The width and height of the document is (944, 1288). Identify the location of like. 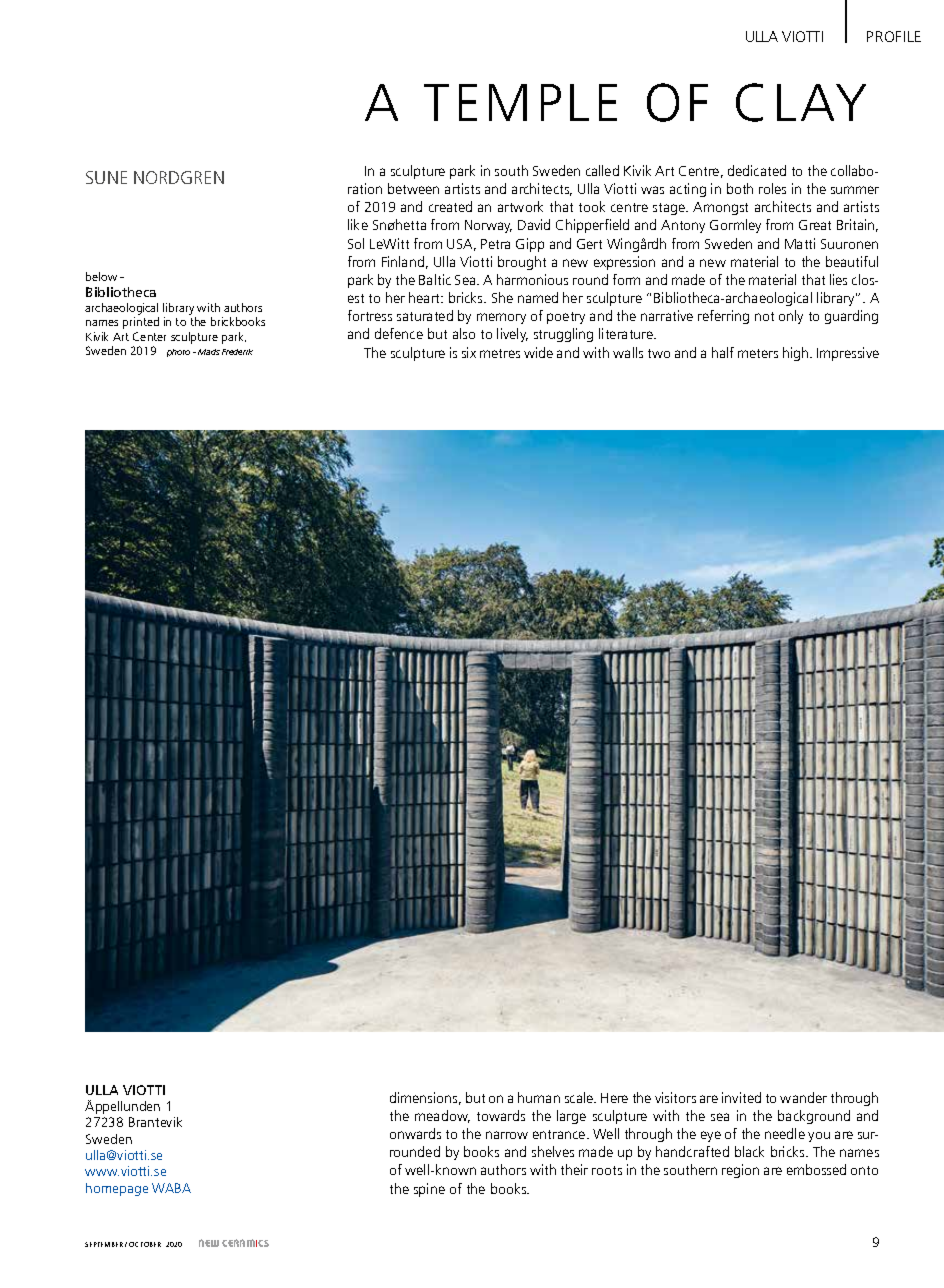
(358, 224).
